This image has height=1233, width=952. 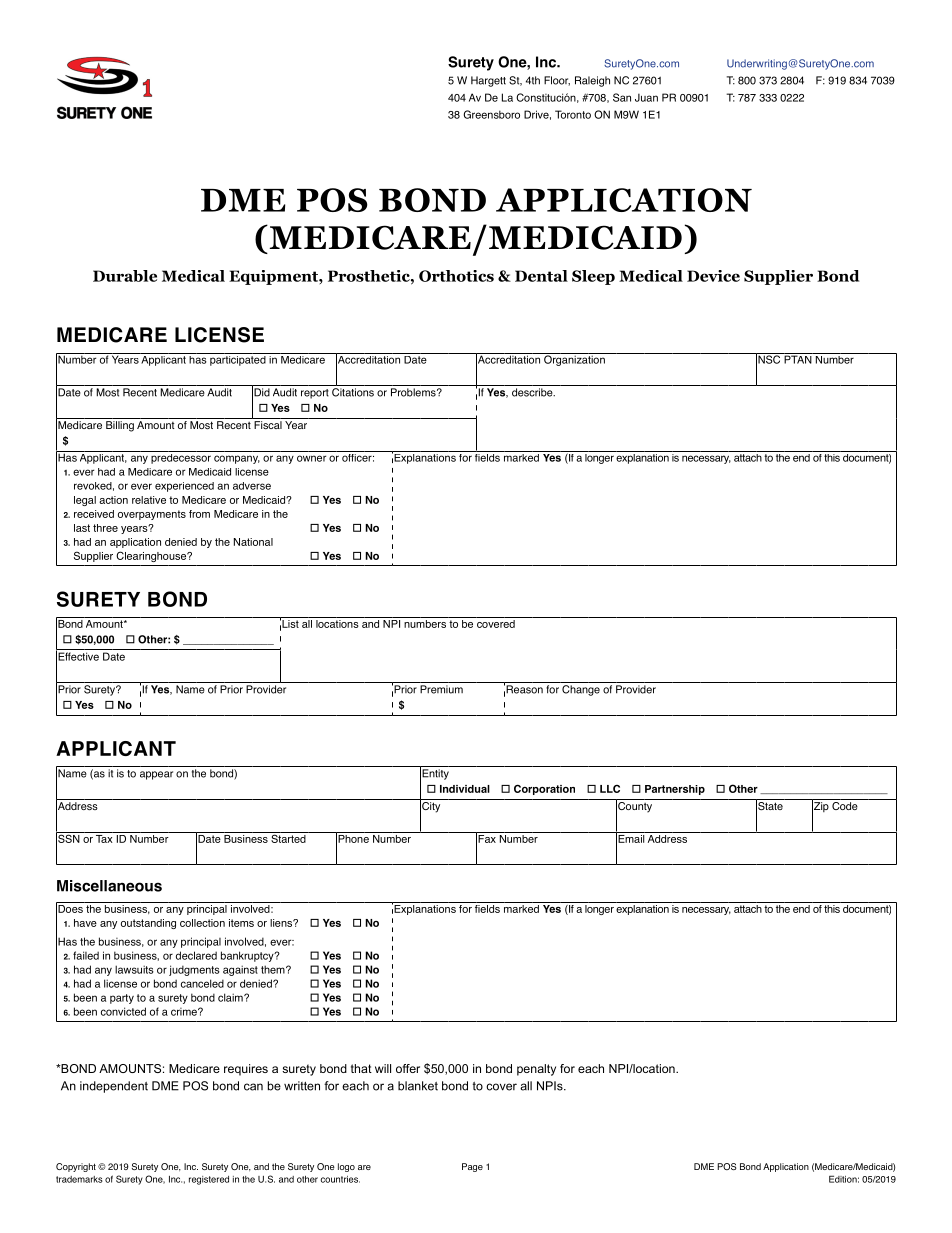 What do you see at coordinates (311, 458) in the image?
I see `owner` at bounding box center [311, 458].
